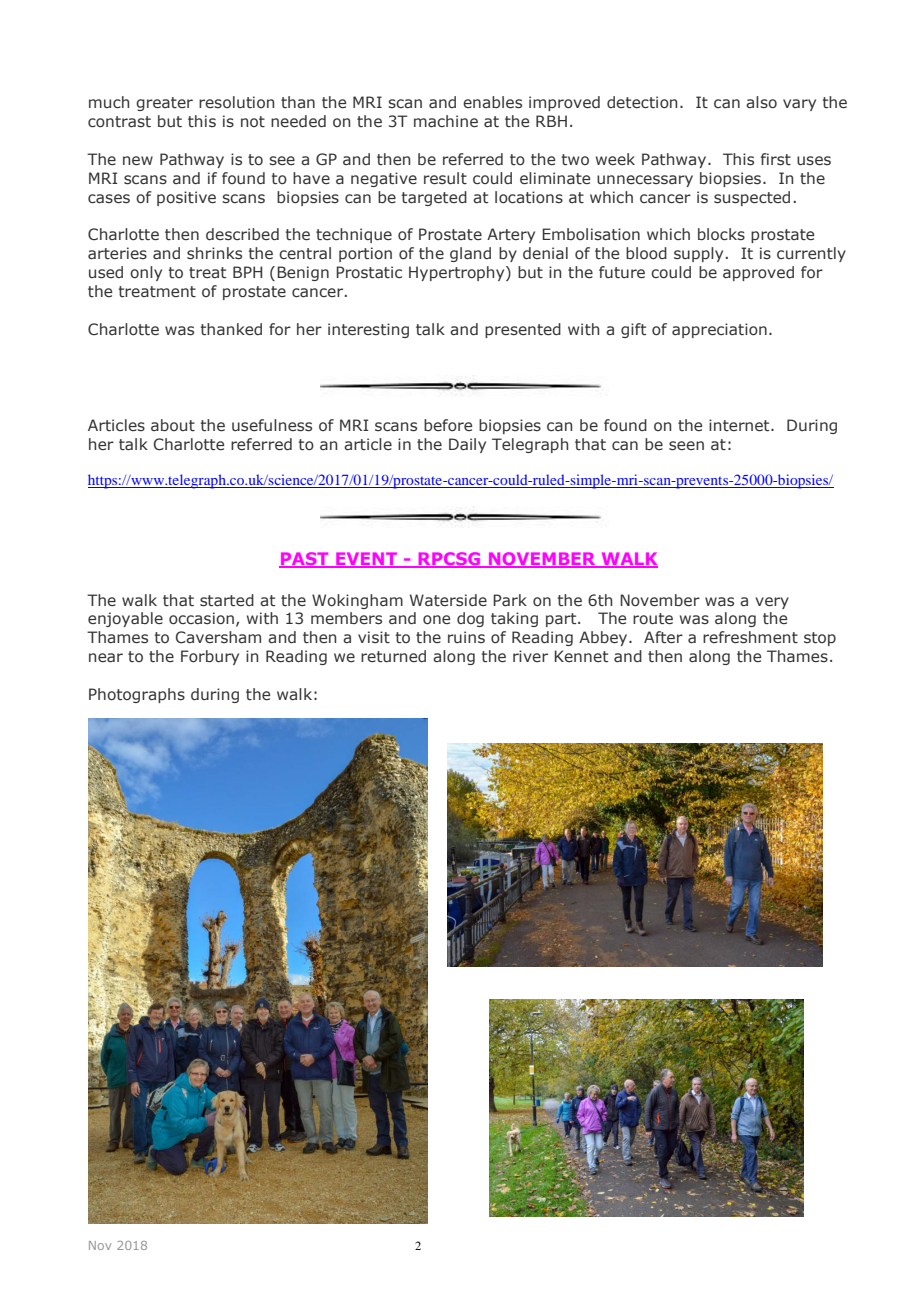  I want to click on about, so click(173, 425).
